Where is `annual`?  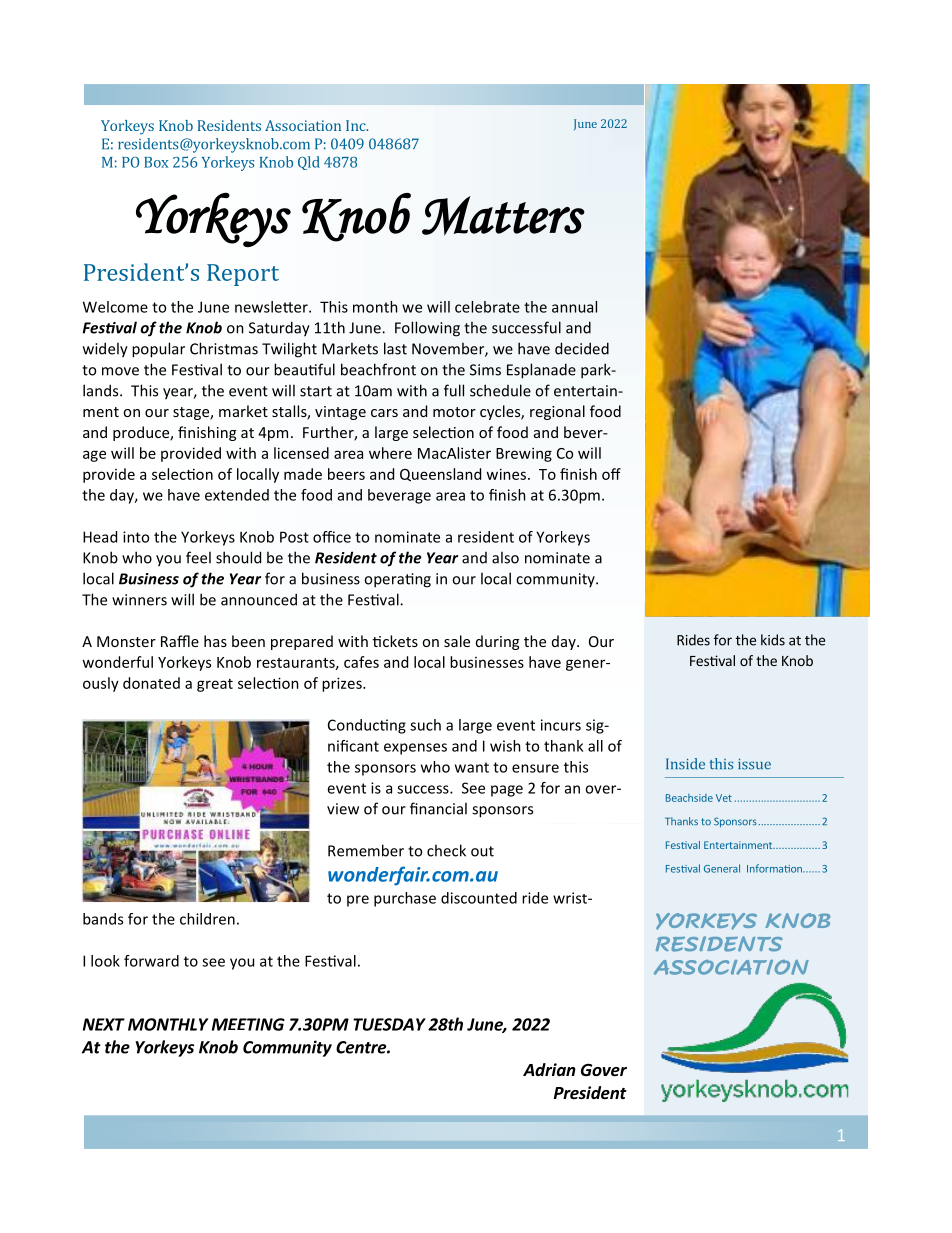 annual is located at coordinates (574, 307).
